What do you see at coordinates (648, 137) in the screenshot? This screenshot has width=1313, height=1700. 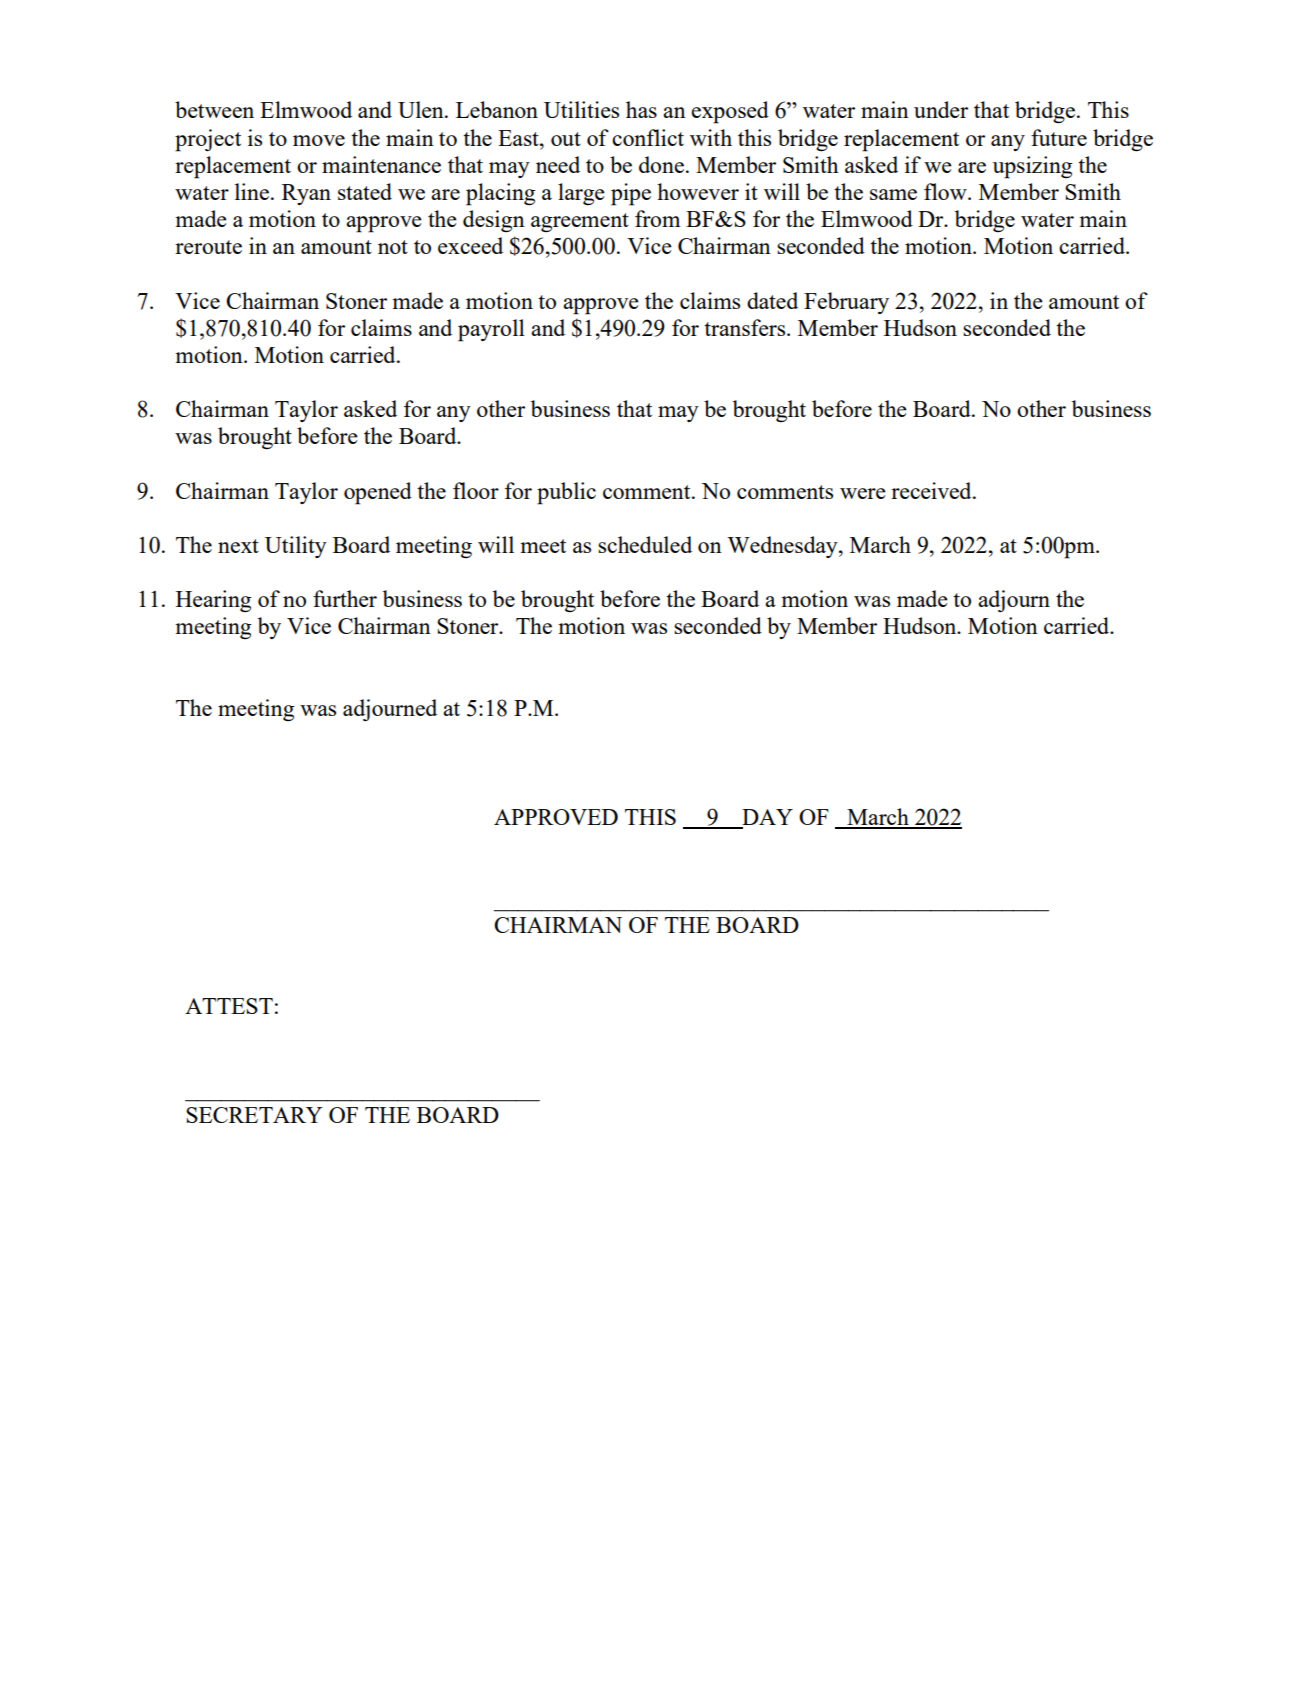 I see `conflict` at bounding box center [648, 137].
